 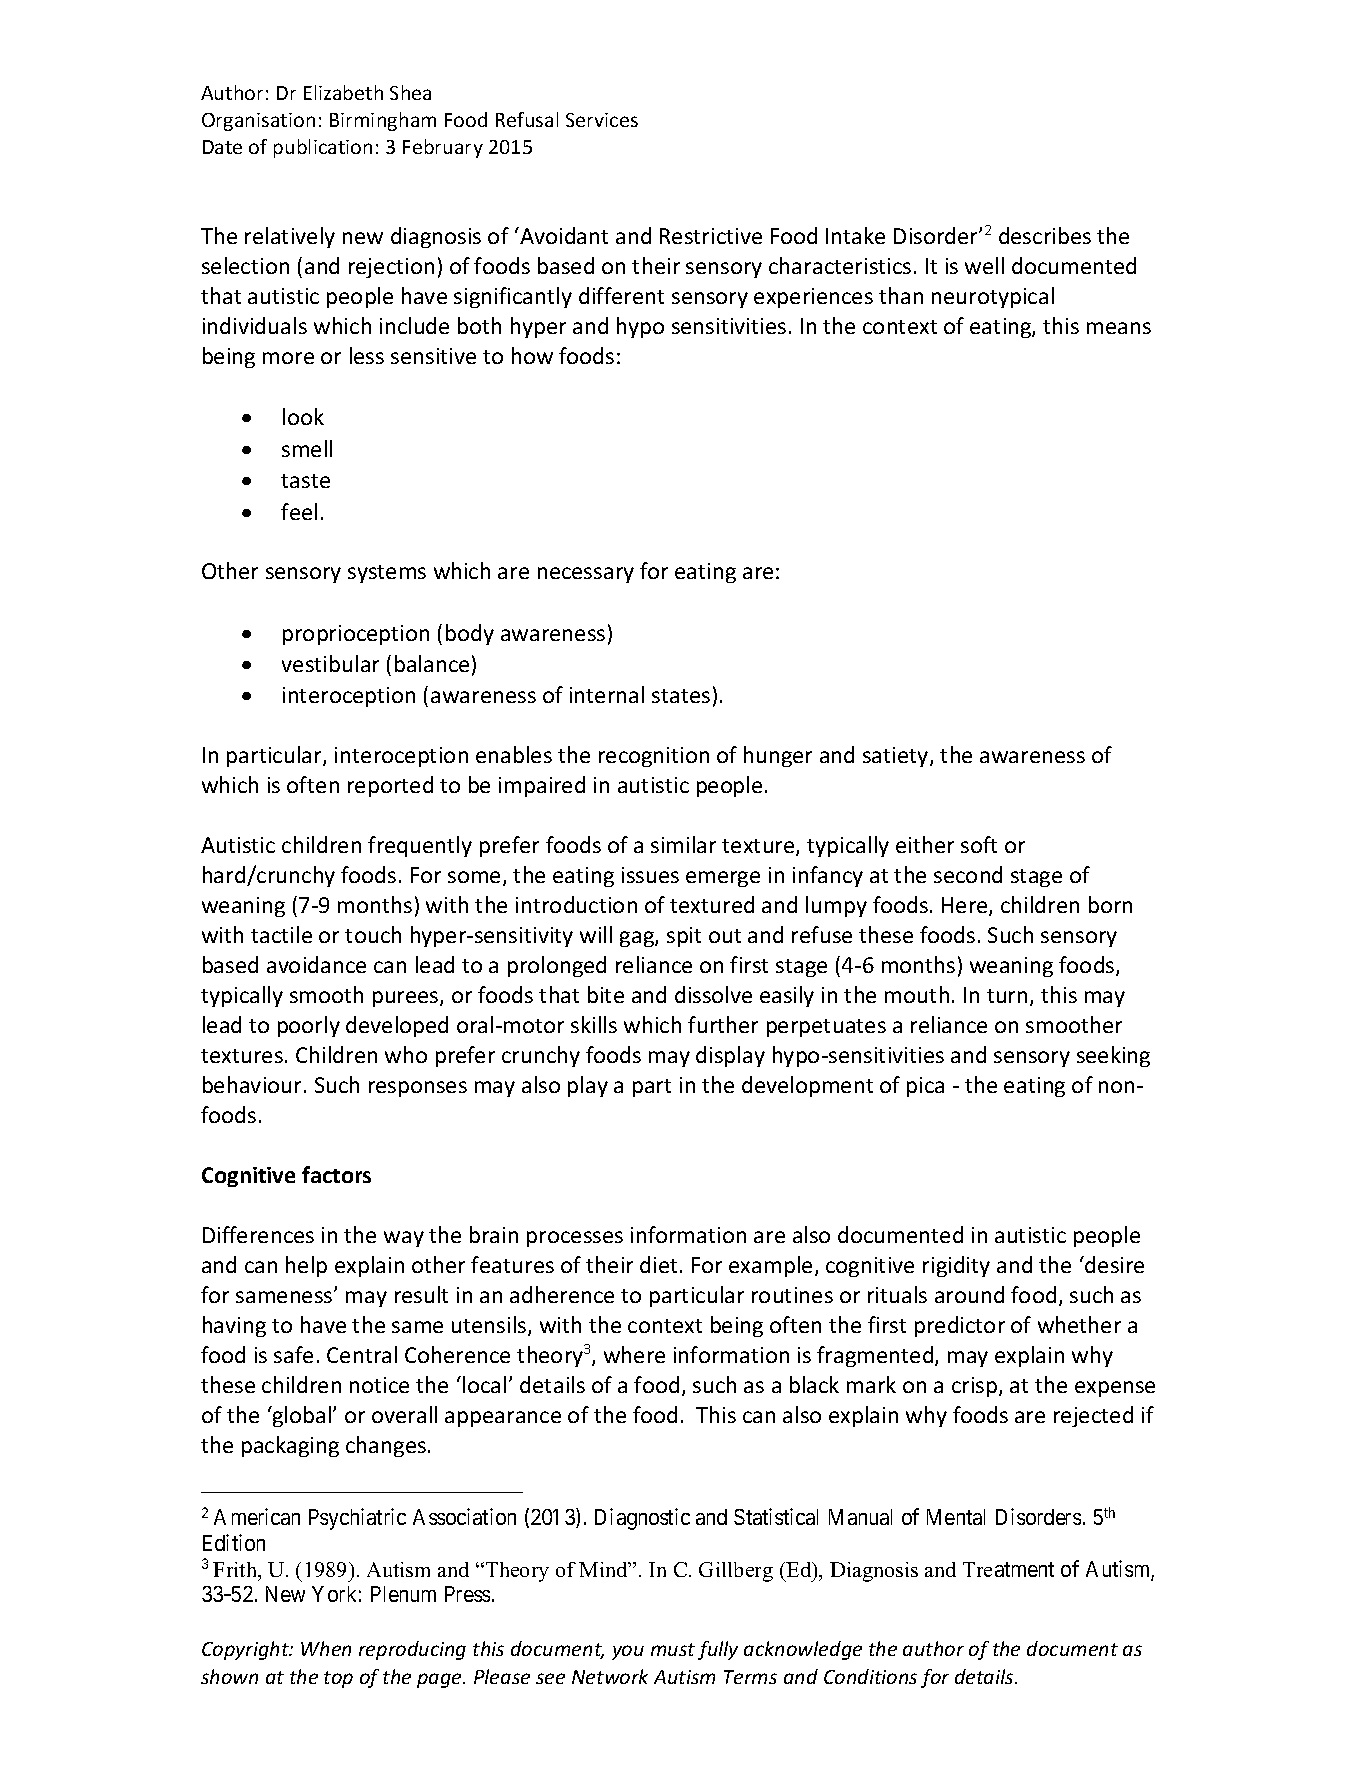 What do you see at coordinates (968, 874) in the document?
I see `second` at bounding box center [968, 874].
